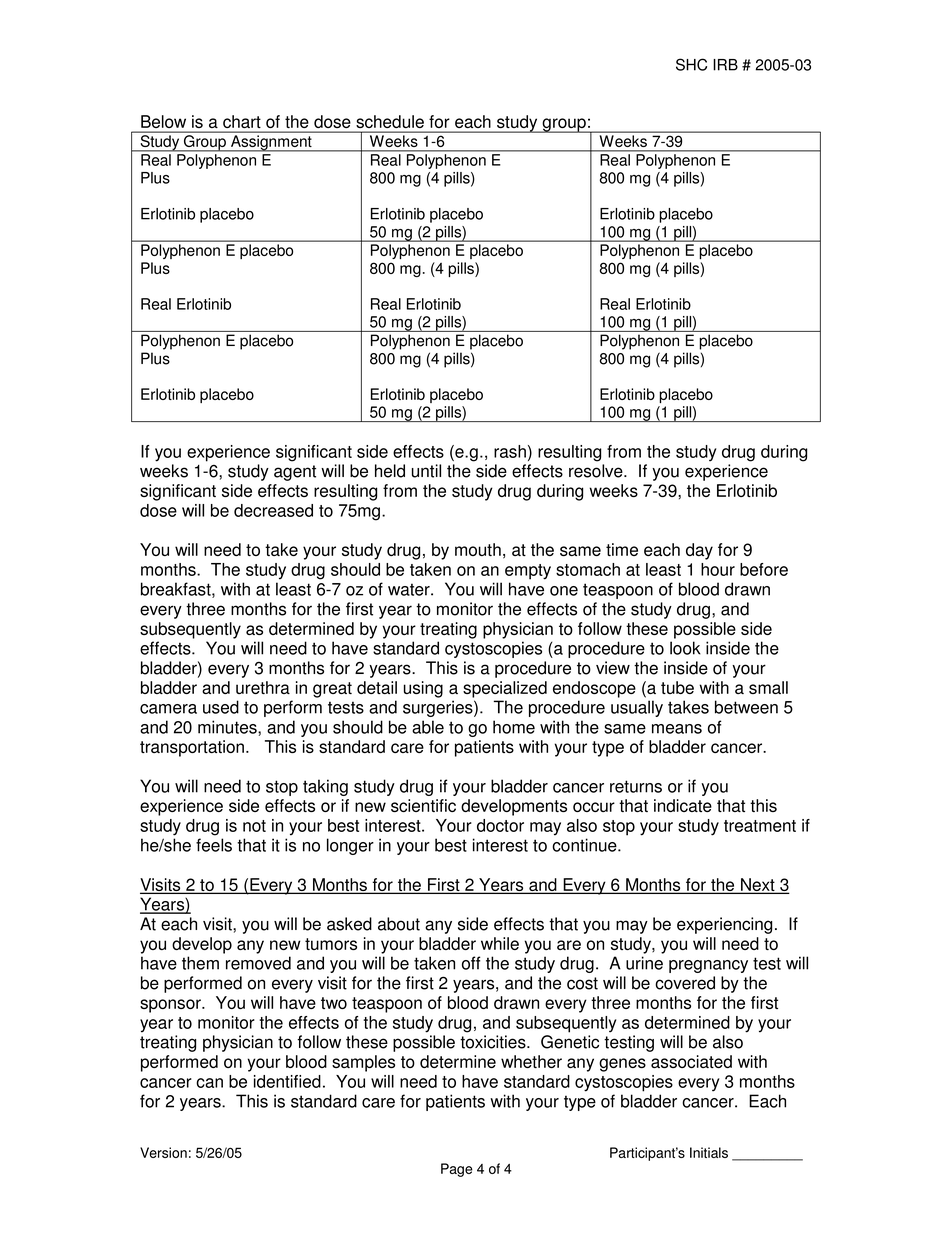 The image size is (952, 1233). What do you see at coordinates (725, 65) in the image?
I see `IRB` at bounding box center [725, 65].
